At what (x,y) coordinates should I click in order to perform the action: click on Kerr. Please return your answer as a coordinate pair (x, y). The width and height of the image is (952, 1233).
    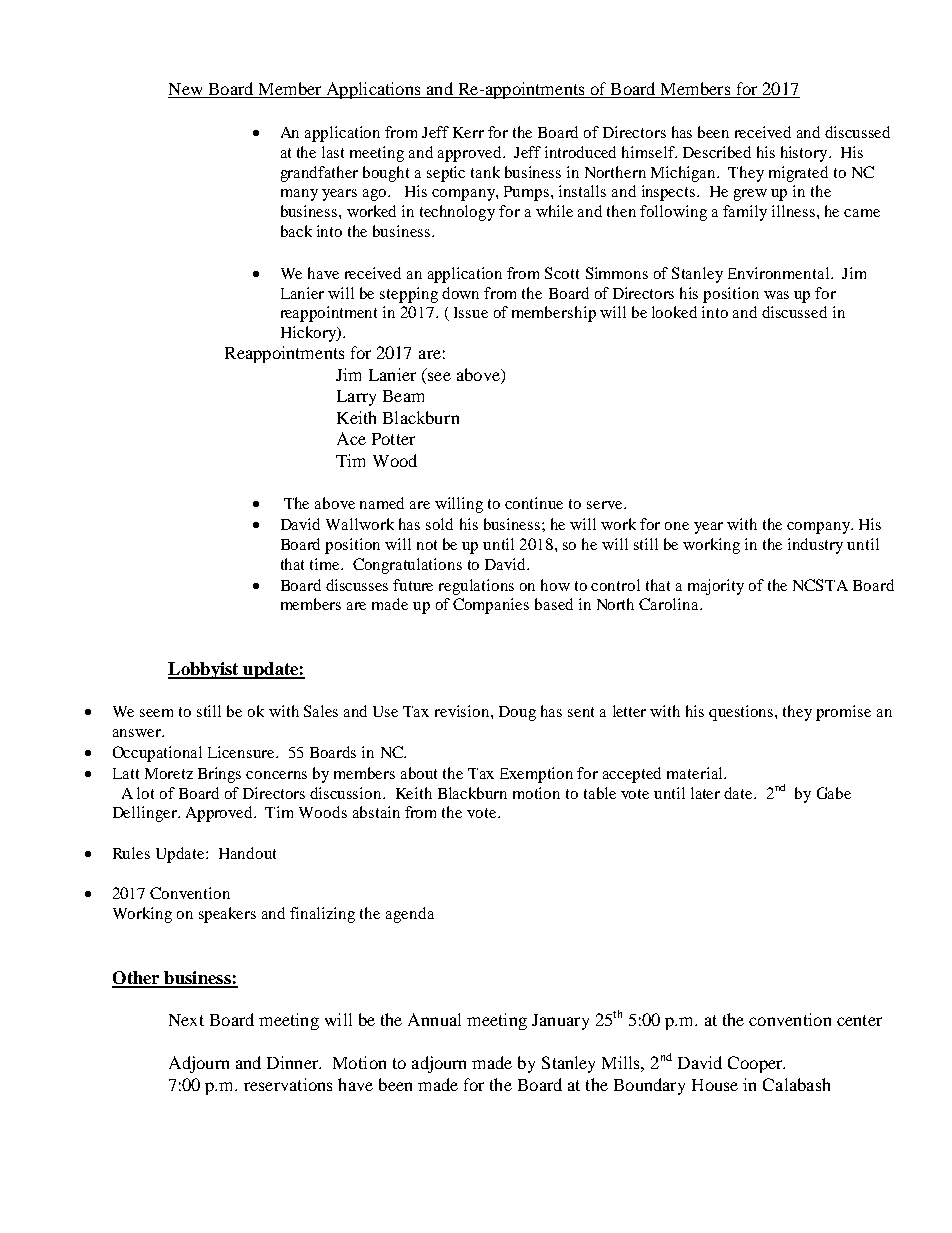
    Looking at the image, I should click on (468, 132).
